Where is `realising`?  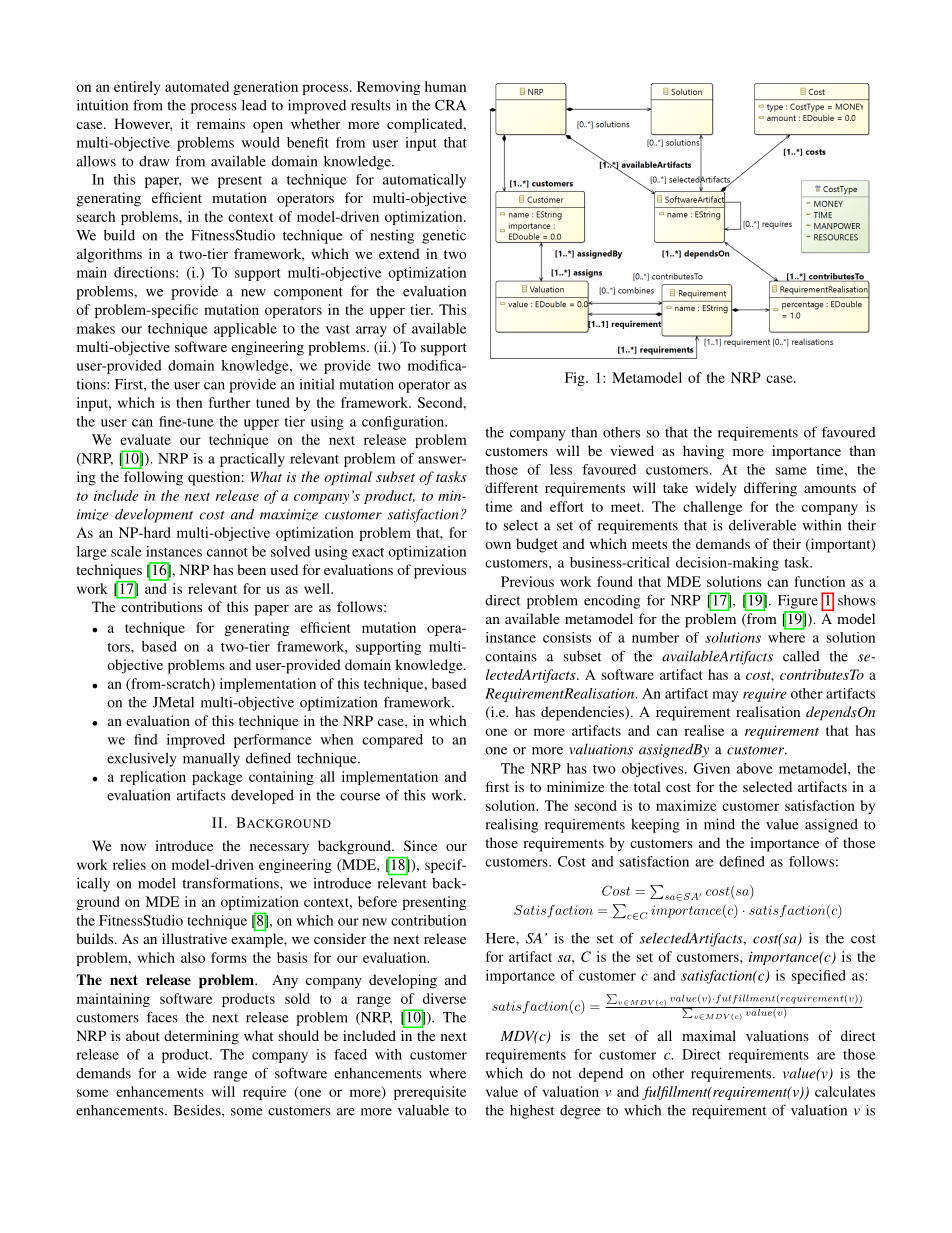 realising is located at coordinates (512, 825).
